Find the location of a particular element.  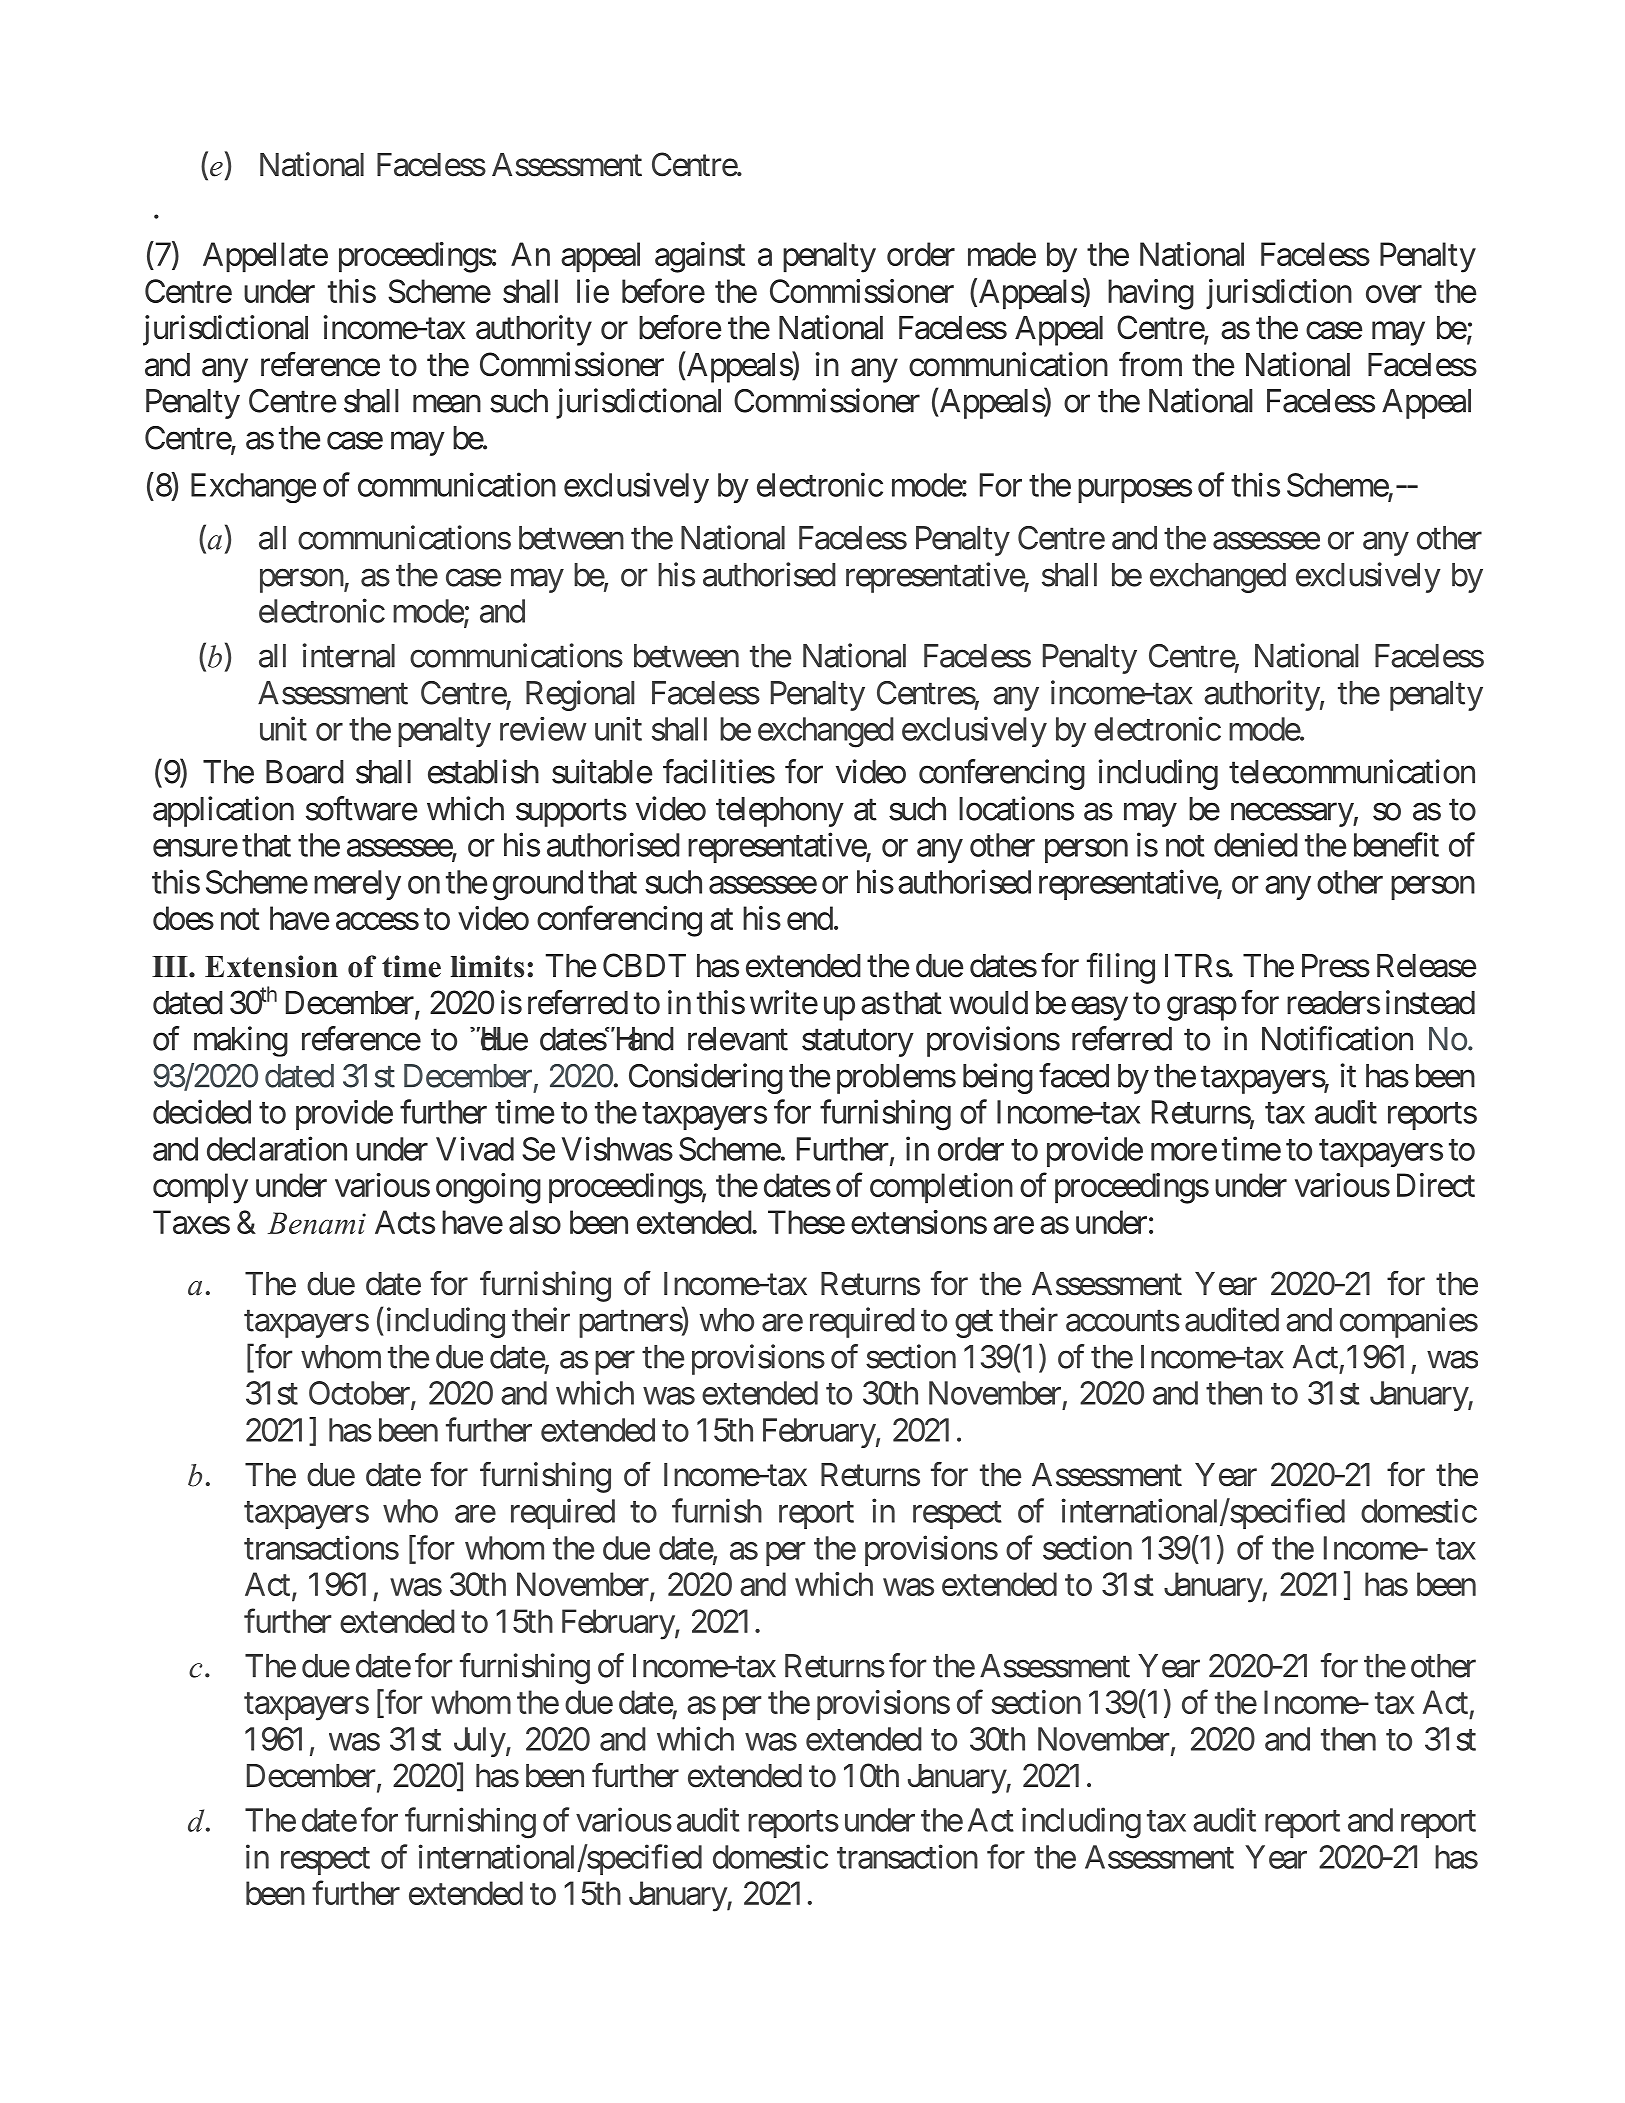

Direct is located at coordinates (1436, 1185).
